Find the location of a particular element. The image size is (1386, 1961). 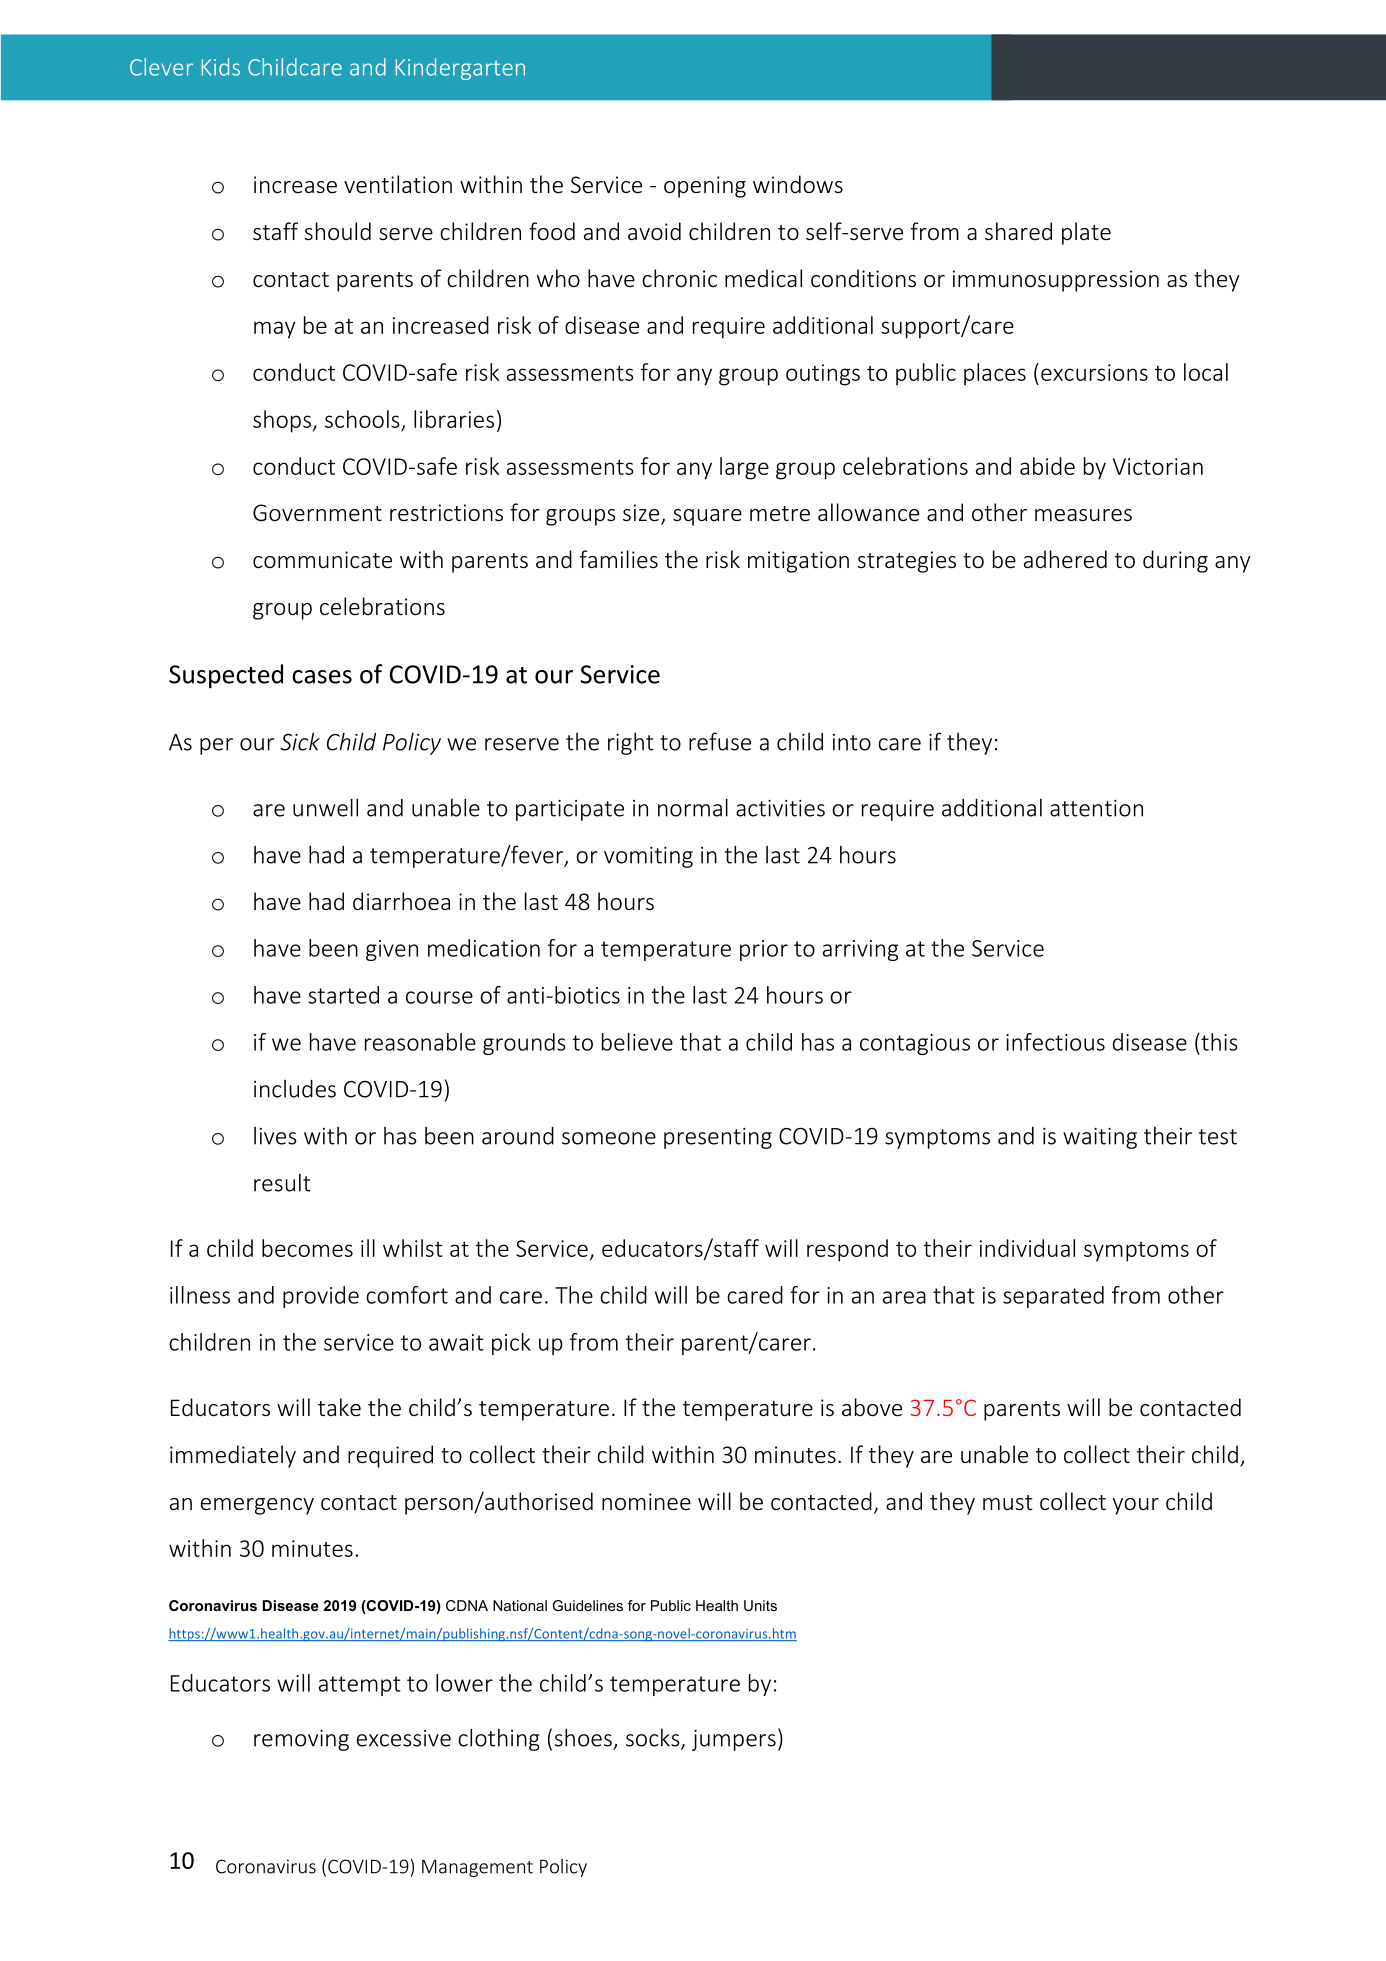

attention is located at coordinates (1096, 808).
